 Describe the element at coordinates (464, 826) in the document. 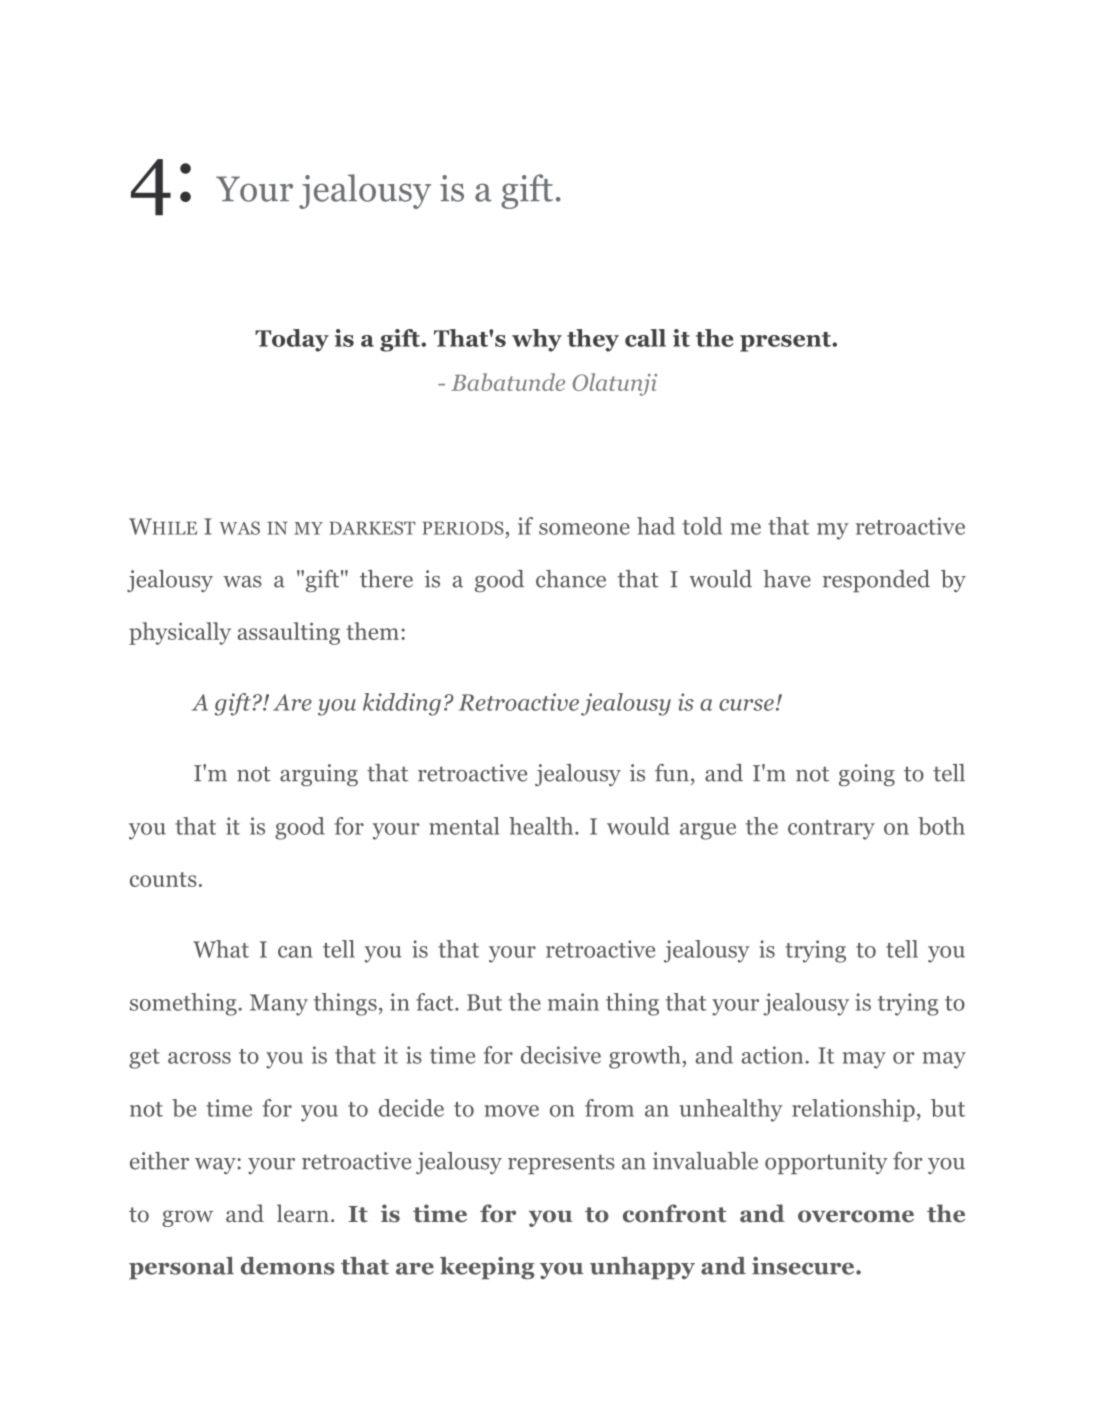

I see `mental` at that location.
